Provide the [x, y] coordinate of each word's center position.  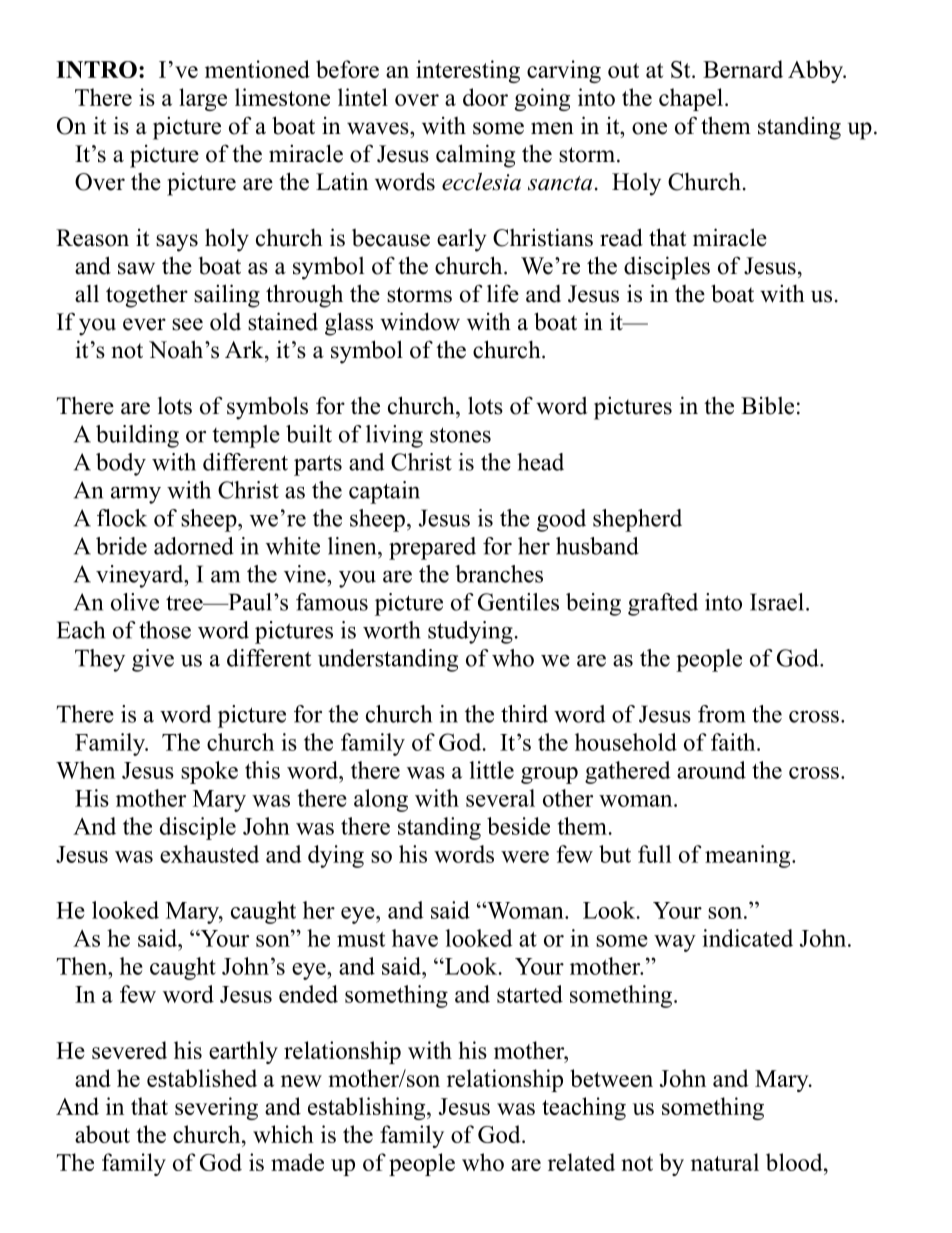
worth [392, 630]
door [485, 97]
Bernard [743, 69]
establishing [368, 1108]
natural [725, 1162]
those [165, 630]
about [102, 1134]
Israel [777, 602]
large [203, 99]
